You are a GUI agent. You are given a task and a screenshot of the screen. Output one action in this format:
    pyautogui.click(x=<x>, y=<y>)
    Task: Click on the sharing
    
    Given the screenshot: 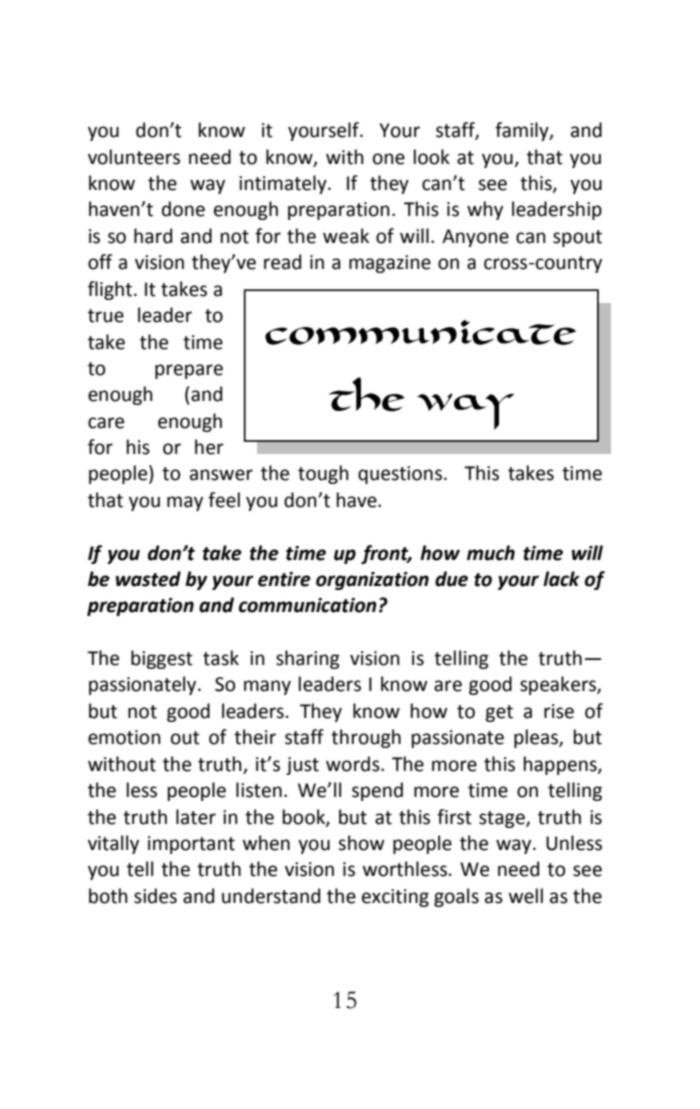 What is the action you would take?
    pyautogui.click(x=308, y=659)
